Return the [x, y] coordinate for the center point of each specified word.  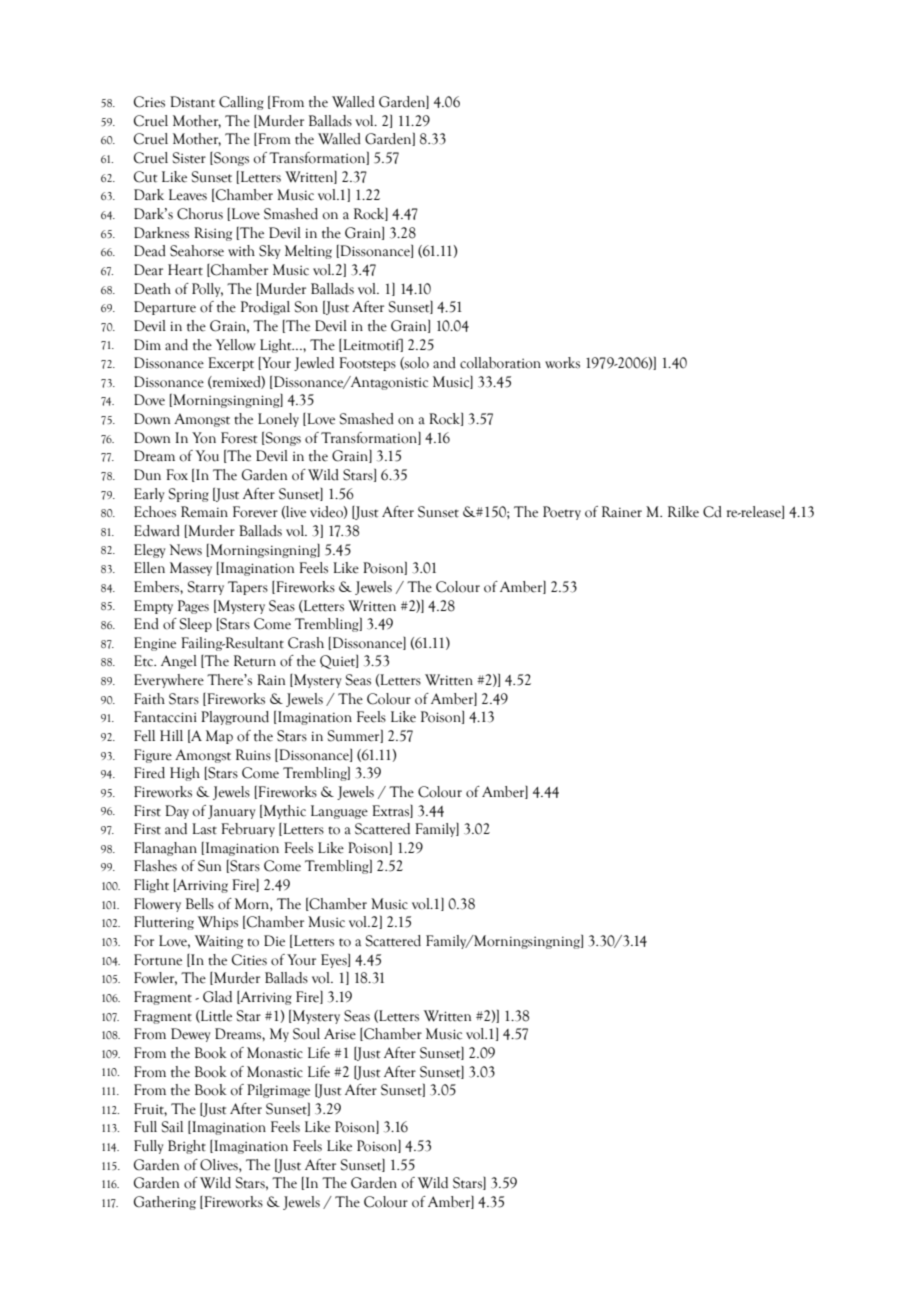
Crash [306, 643]
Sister [189, 158]
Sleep [196, 625]
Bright [187, 1147]
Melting [308, 252]
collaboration [500, 363]
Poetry [562, 513]
